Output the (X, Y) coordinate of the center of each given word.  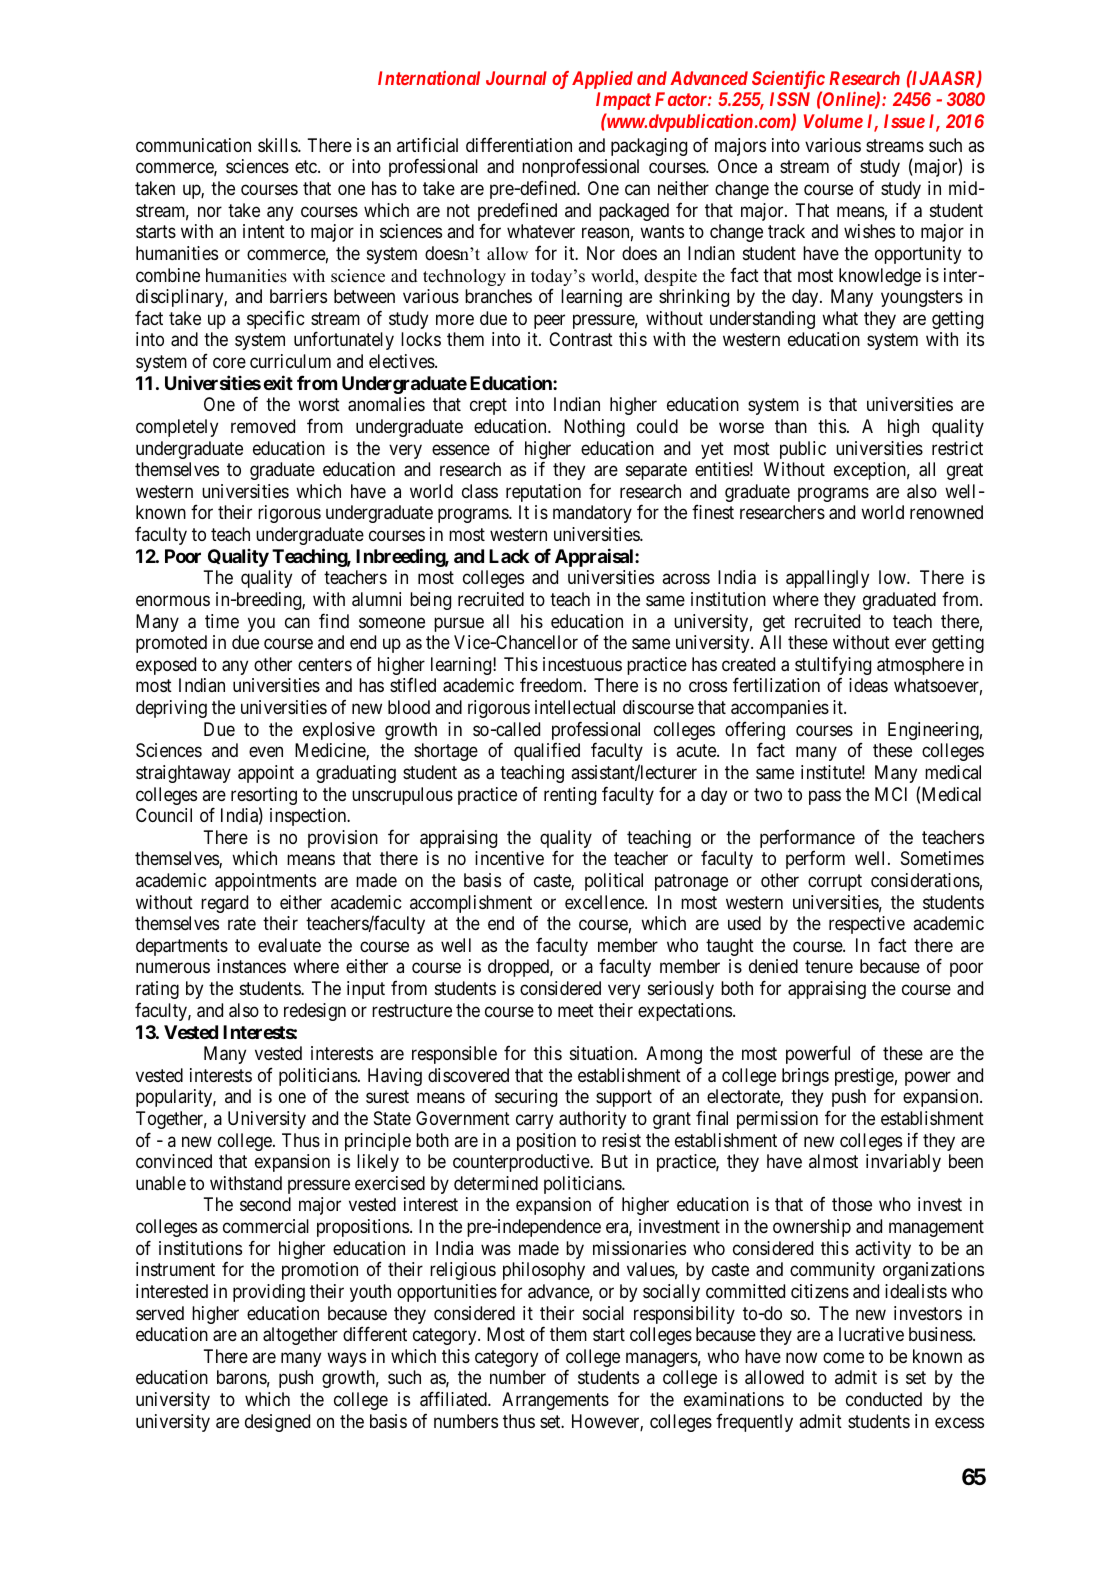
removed (263, 426)
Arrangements (555, 1401)
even (266, 752)
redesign (315, 1012)
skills (278, 145)
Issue (904, 121)
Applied (602, 80)
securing (526, 1098)
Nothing (594, 428)
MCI (891, 794)
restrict (957, 448)
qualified (547, 751)
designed (277, 1423)
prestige (864, 1078)
